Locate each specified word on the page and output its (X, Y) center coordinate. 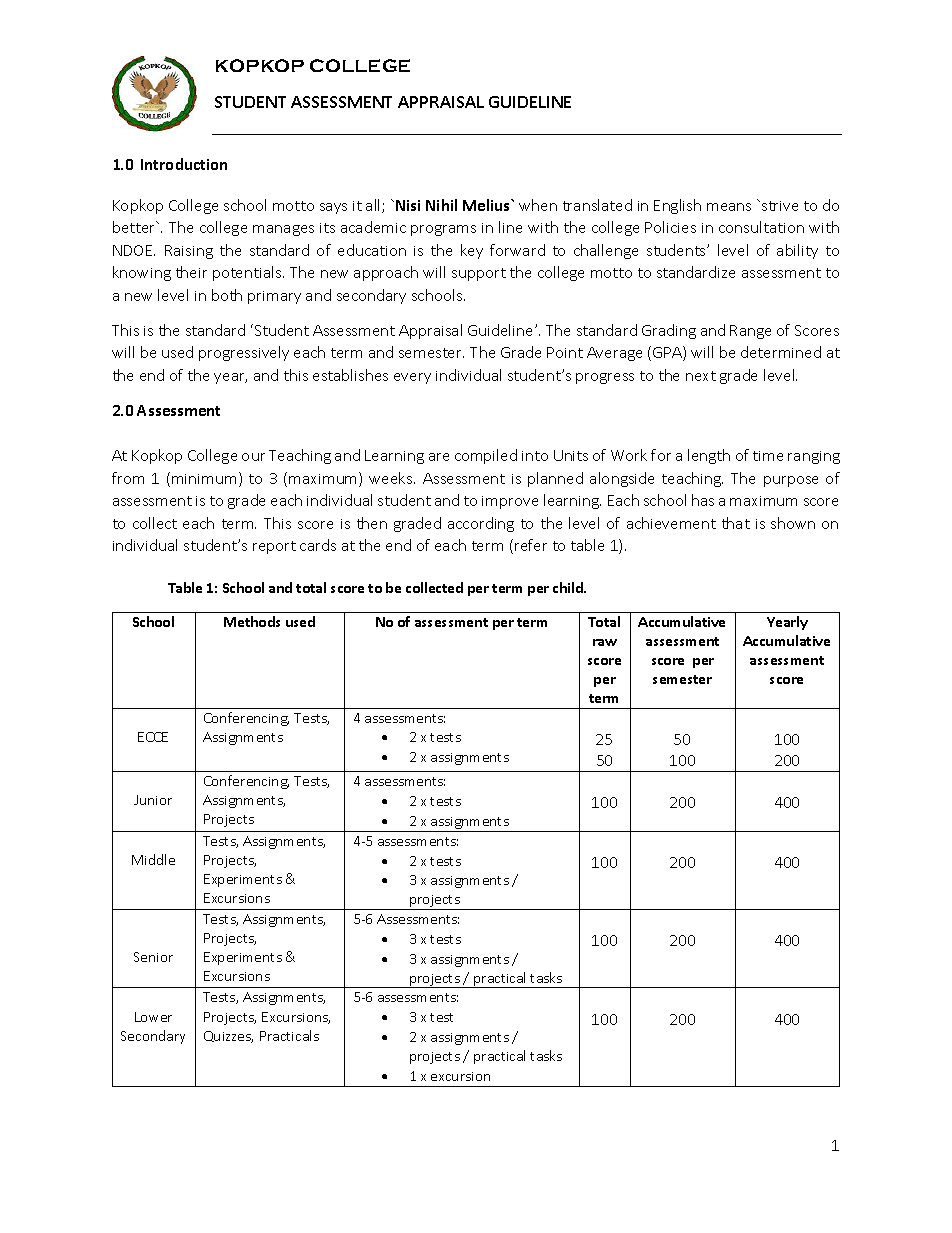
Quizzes (228, 1037)
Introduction (184, 164)
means (729, 207)
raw (605, 642)
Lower (153, 1017)
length (709, 456)
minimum (204, 479)
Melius (487, 205)
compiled (486, 456)
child (569, 587)
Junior (153, 800)
